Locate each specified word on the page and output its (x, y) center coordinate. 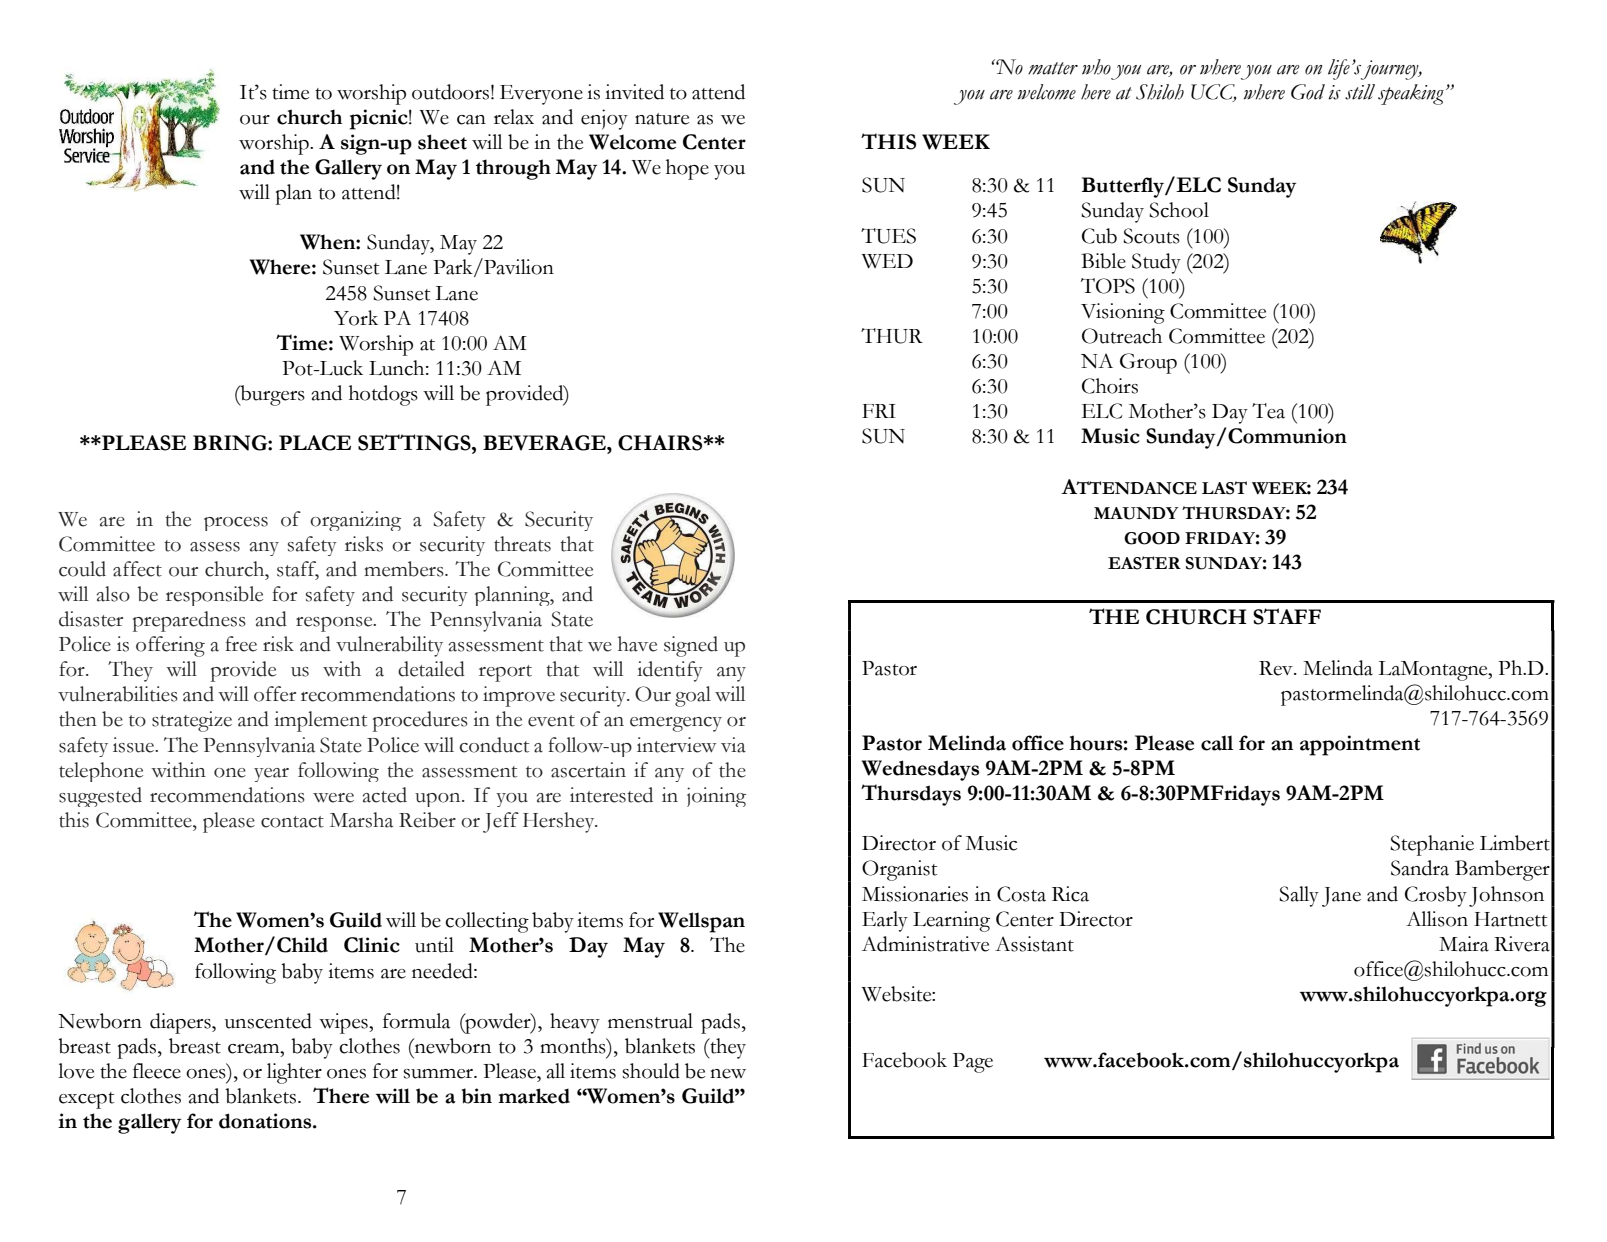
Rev (1277, 668)
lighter (294, 1073)
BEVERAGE (545, 443)
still (1360, 92)
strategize (192, 721)
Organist (899, 870)
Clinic (372, 945)
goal (693, 696)
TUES (888, 236)
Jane (1341, 897)
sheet (442, 142)
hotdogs (383, 395)
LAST (1224, 488)
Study (1156, 263)
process (236, 524)
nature (662, 119)
